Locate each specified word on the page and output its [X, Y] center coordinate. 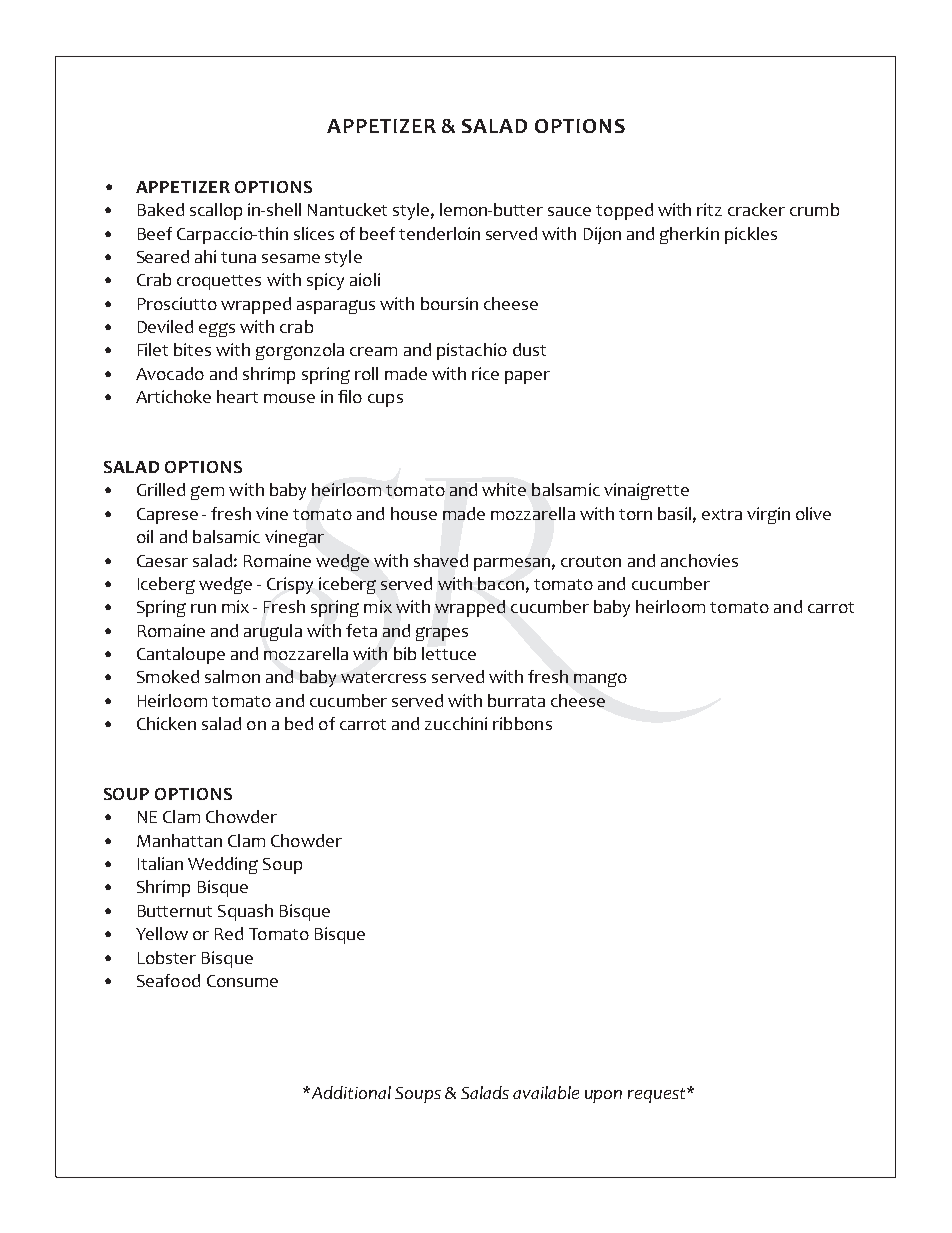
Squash [245, 912]
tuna [238, 257]
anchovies [699, 560]
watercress [383, 677]
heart [237, 396]
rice [485, 373]
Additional [350, 1092]
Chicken [166, 723]
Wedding [223, 865]
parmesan [512, 564]
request [658, 1095]
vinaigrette [646, 491]
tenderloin [439, 233]
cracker [756, 209]
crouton [591, 561]
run [203, 608]
